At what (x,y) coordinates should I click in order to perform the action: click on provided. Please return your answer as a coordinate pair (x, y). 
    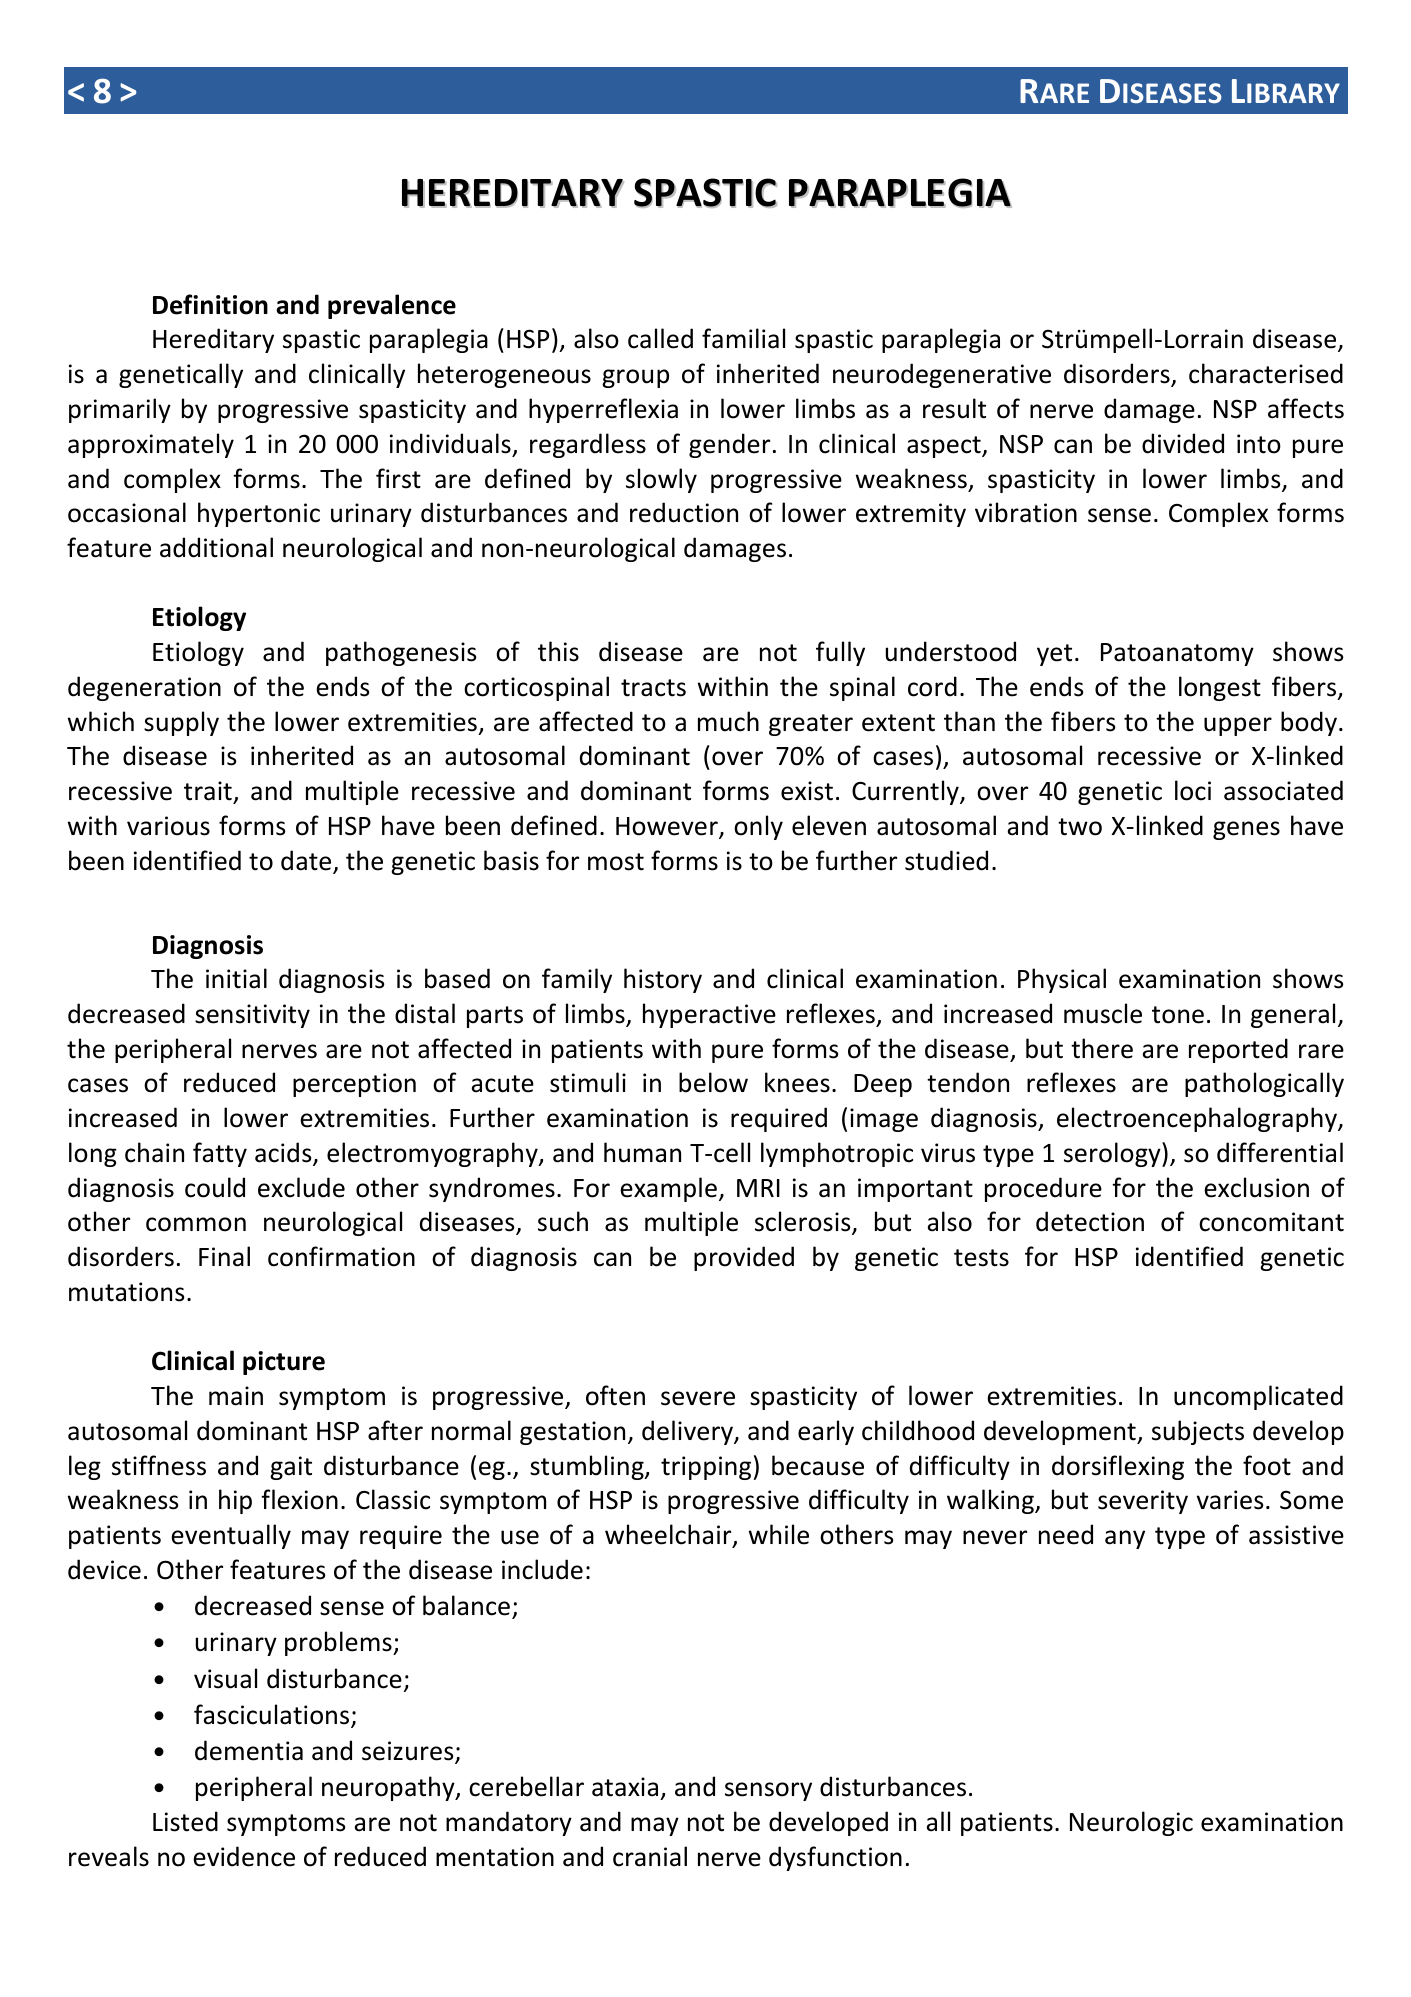
    Looking at the image, I should click on (744, 1258).
